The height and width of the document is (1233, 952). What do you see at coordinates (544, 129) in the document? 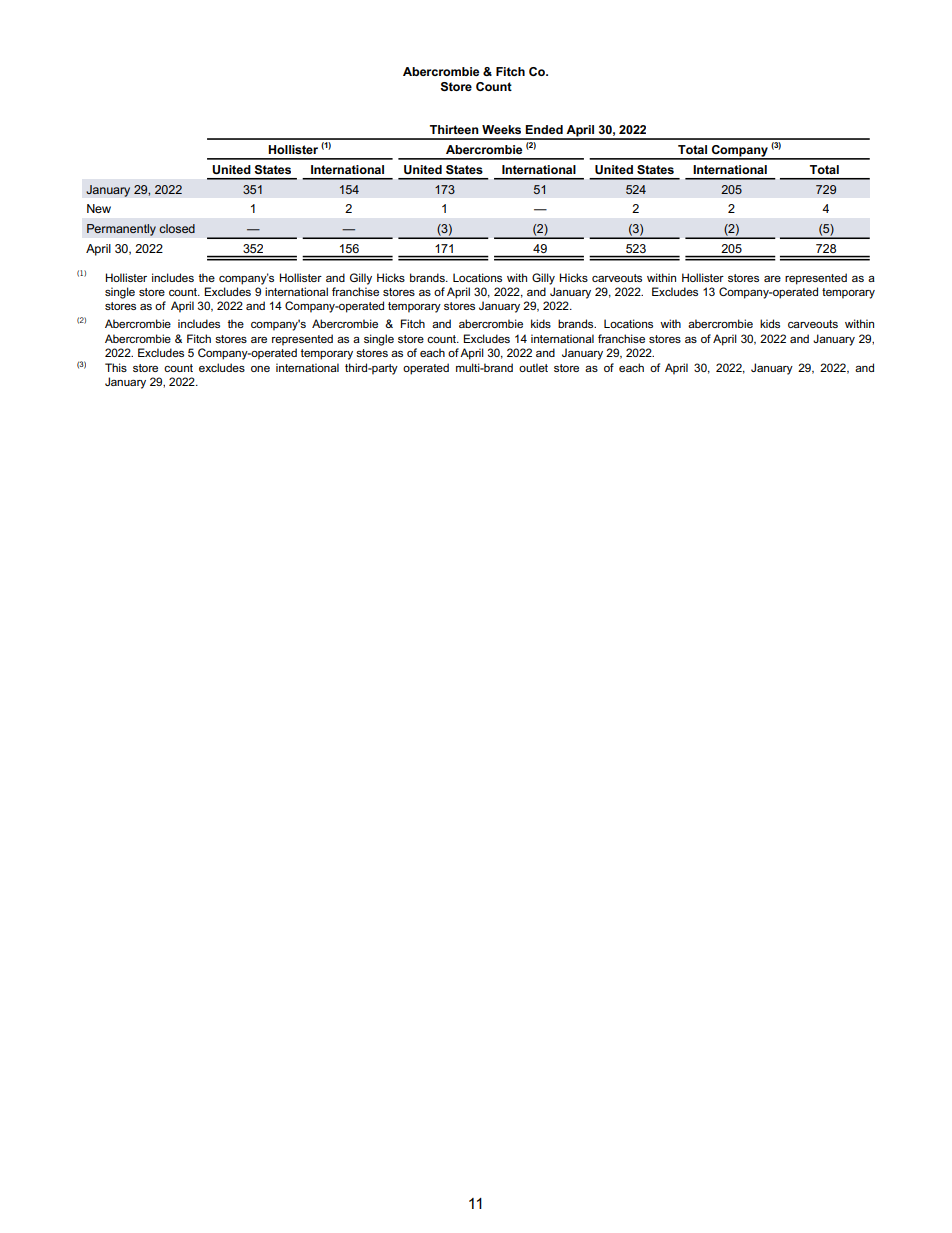
I see `Ended` at bounding box center [544, 129].
